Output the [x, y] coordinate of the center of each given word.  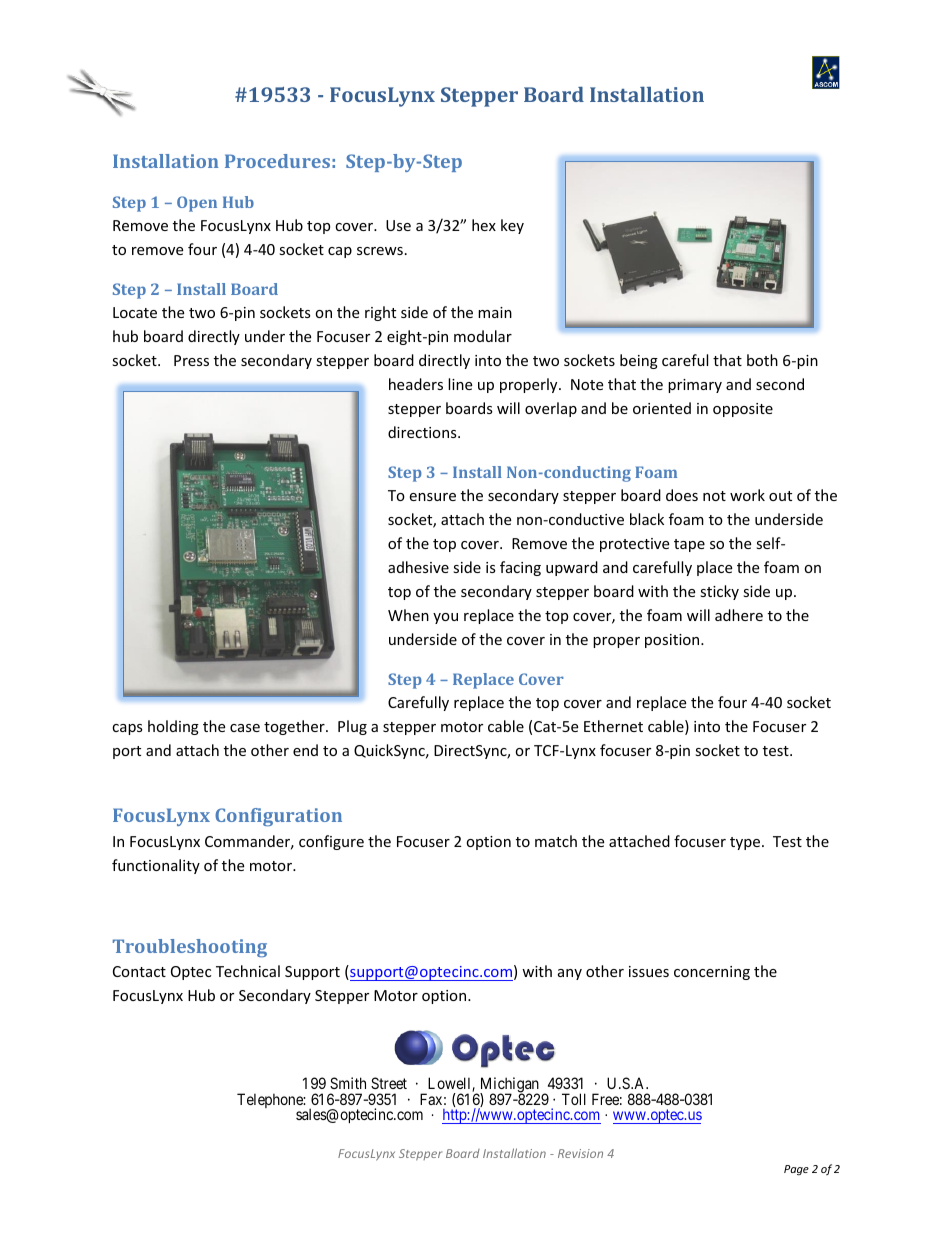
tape [689, 545]
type [745, 843]
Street [389, 1083]
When [408, 615]
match [556, 841]
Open [197, 204]
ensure [432, 497]
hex [484, 225]
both [762, 360]
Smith [348, 1083]
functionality [156, 866]
